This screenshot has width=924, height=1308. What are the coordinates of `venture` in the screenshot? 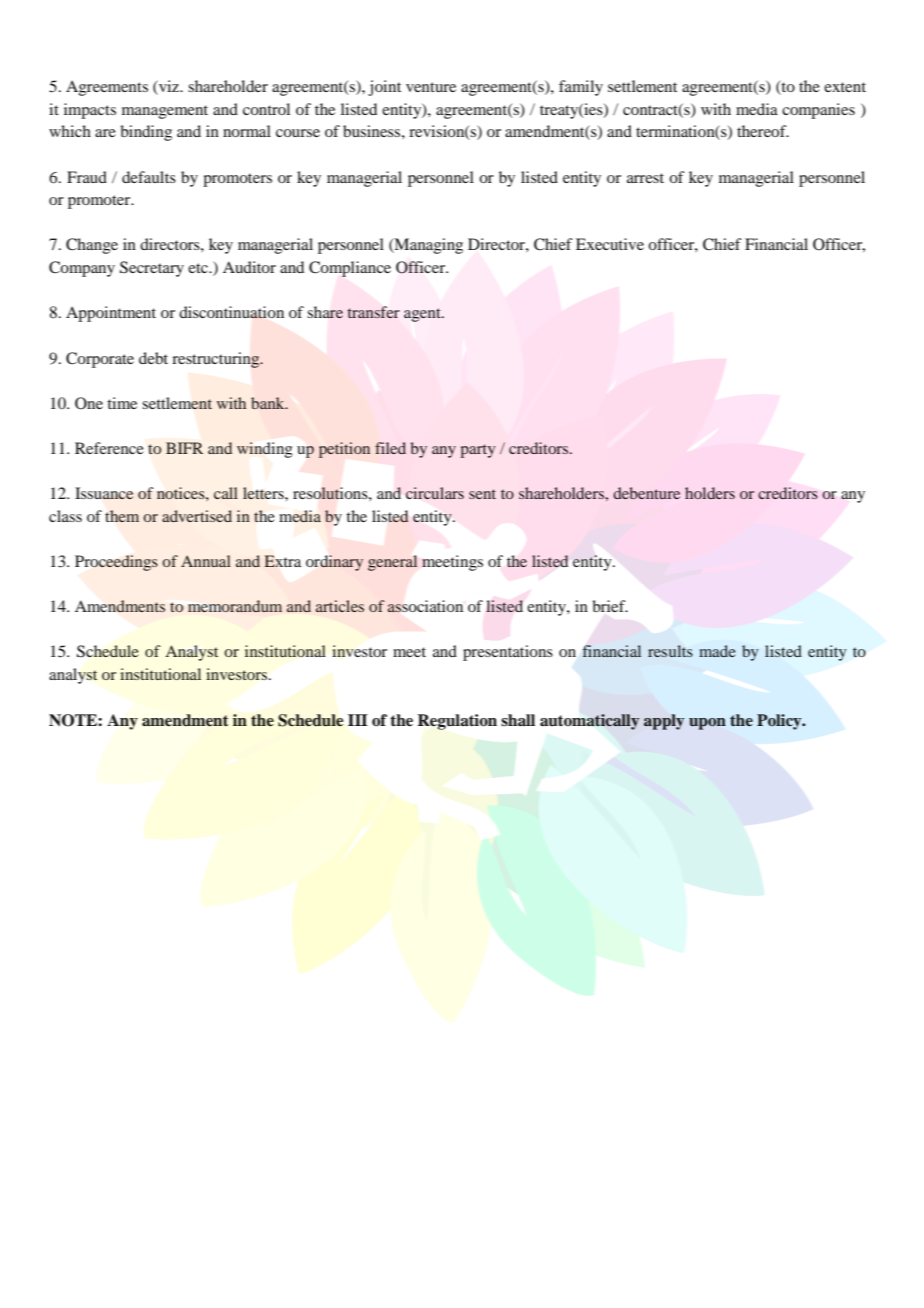 It's located at (431, 87).
